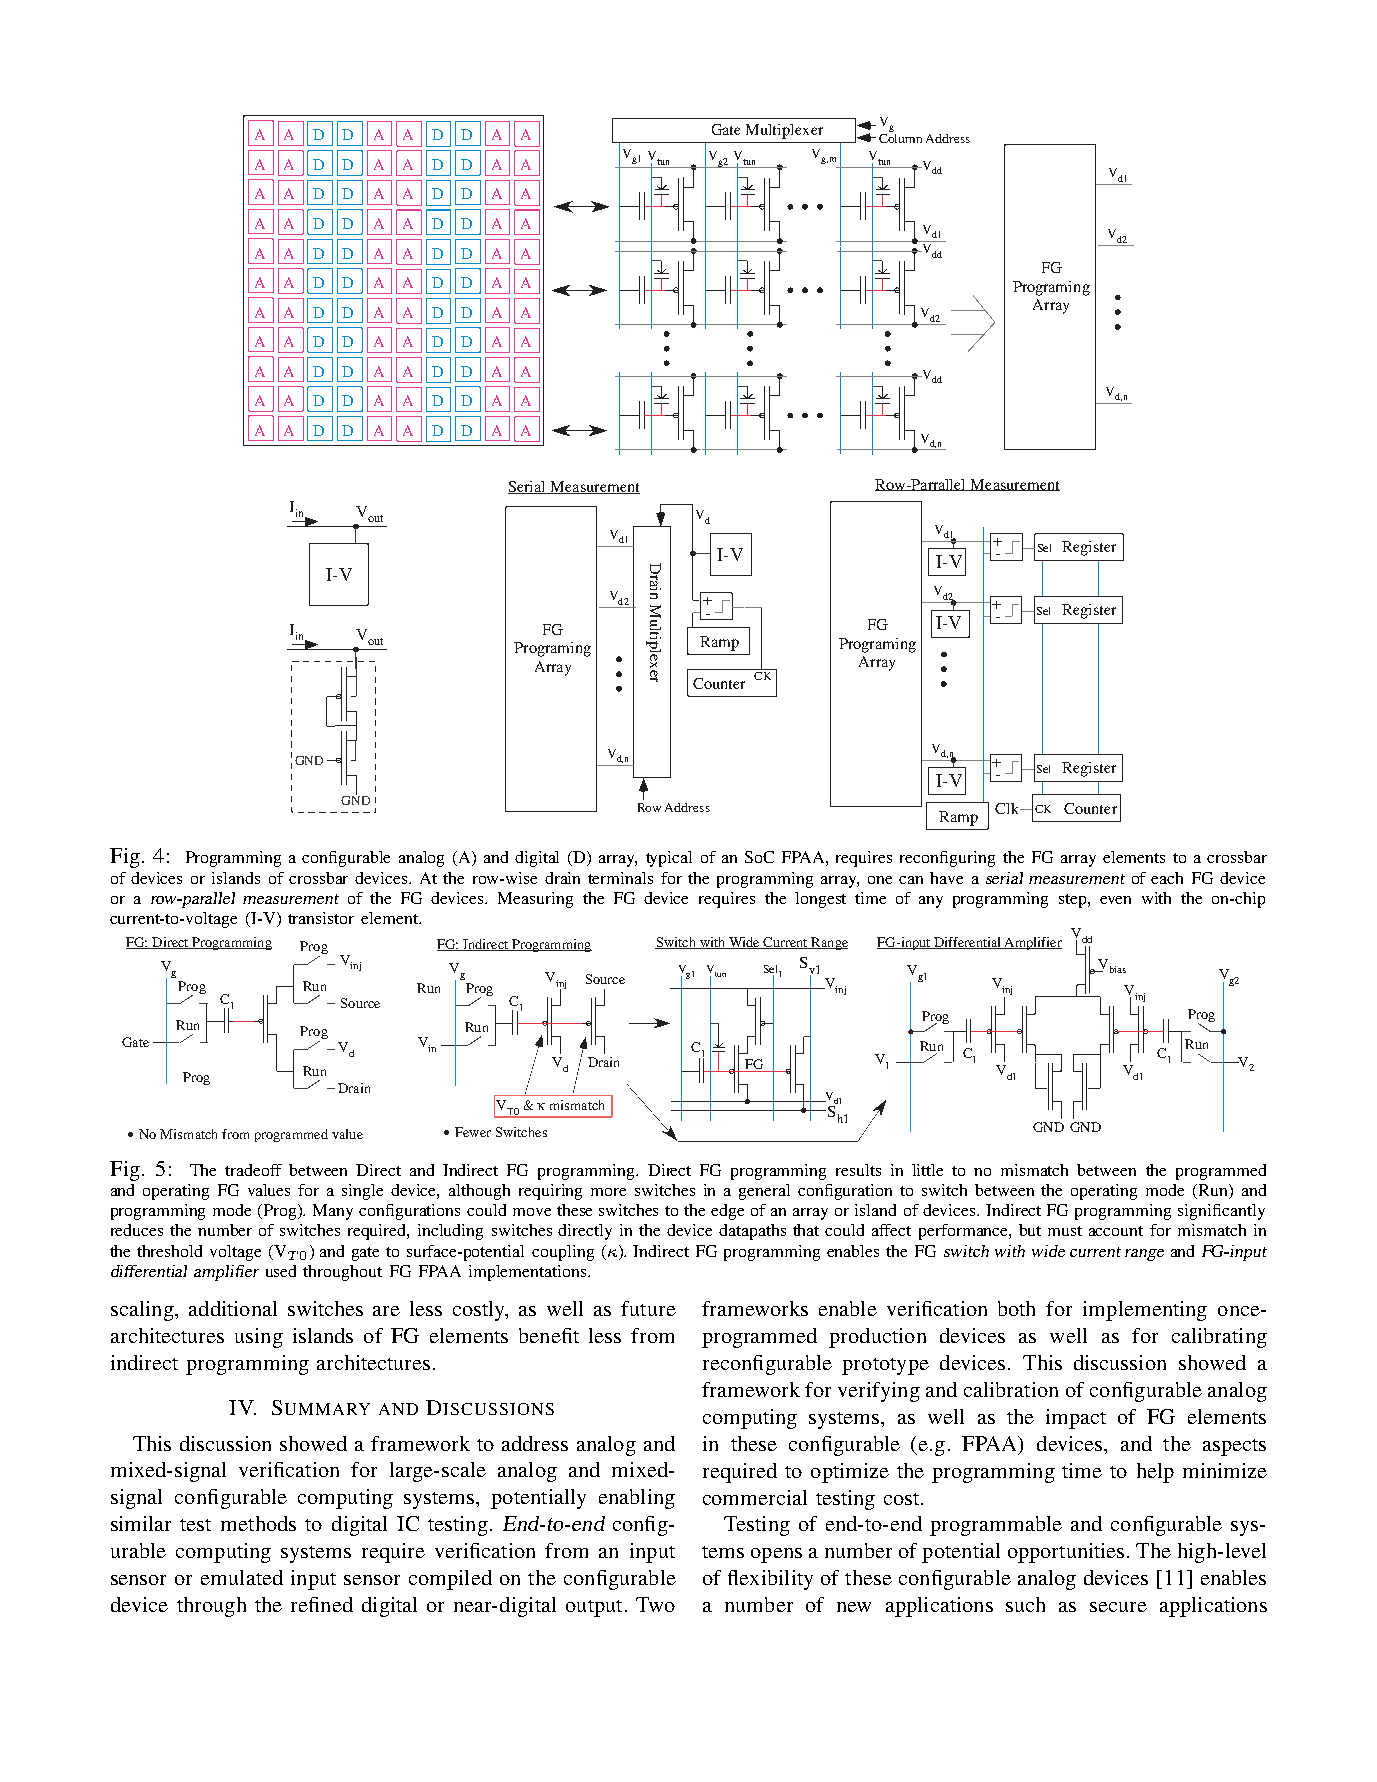 Image resolution: width=1377 pixels, height=1782 pixels. What do you see at coordinates (655, 1604) in the screenshot?
I see `Two` at bounding box center [655, 1604].
